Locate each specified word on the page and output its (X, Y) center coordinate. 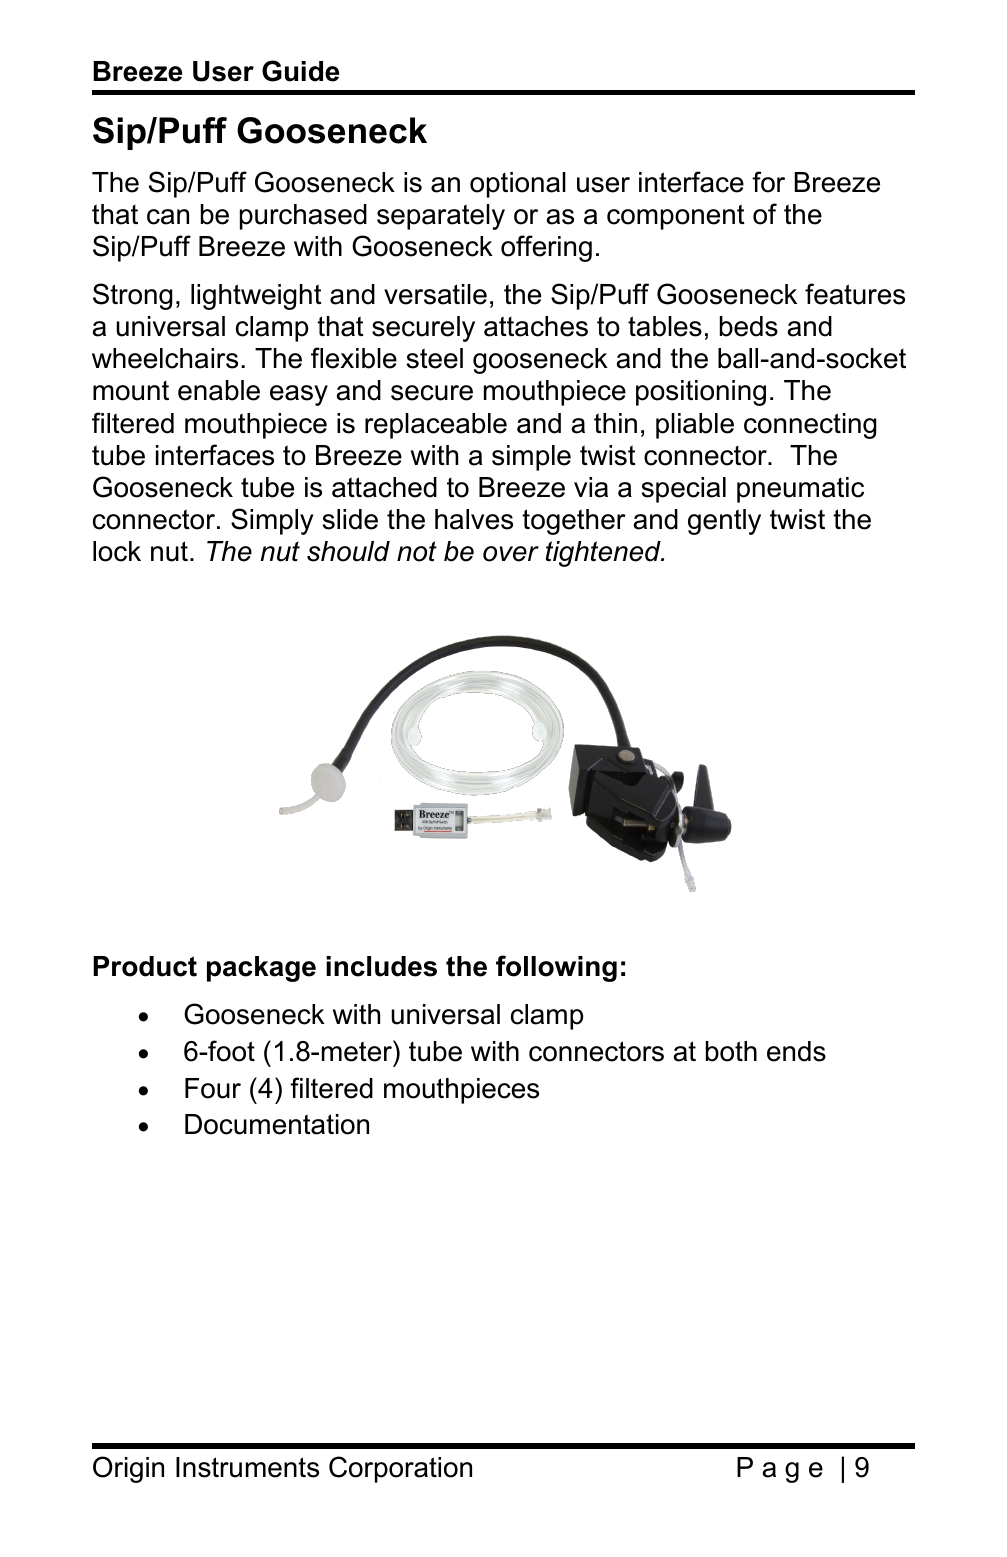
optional (518, 185)
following (556, 968)
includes (381, 966)
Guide (300, 71)
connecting (810, 426)
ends (796, 1051)
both (731, 1051)
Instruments (247, 1467)
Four (213, 1088)
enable (219, 390)
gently (724, 522)
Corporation (400, 1469)
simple (531, 458)
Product (145, 966)
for (768, 182)
